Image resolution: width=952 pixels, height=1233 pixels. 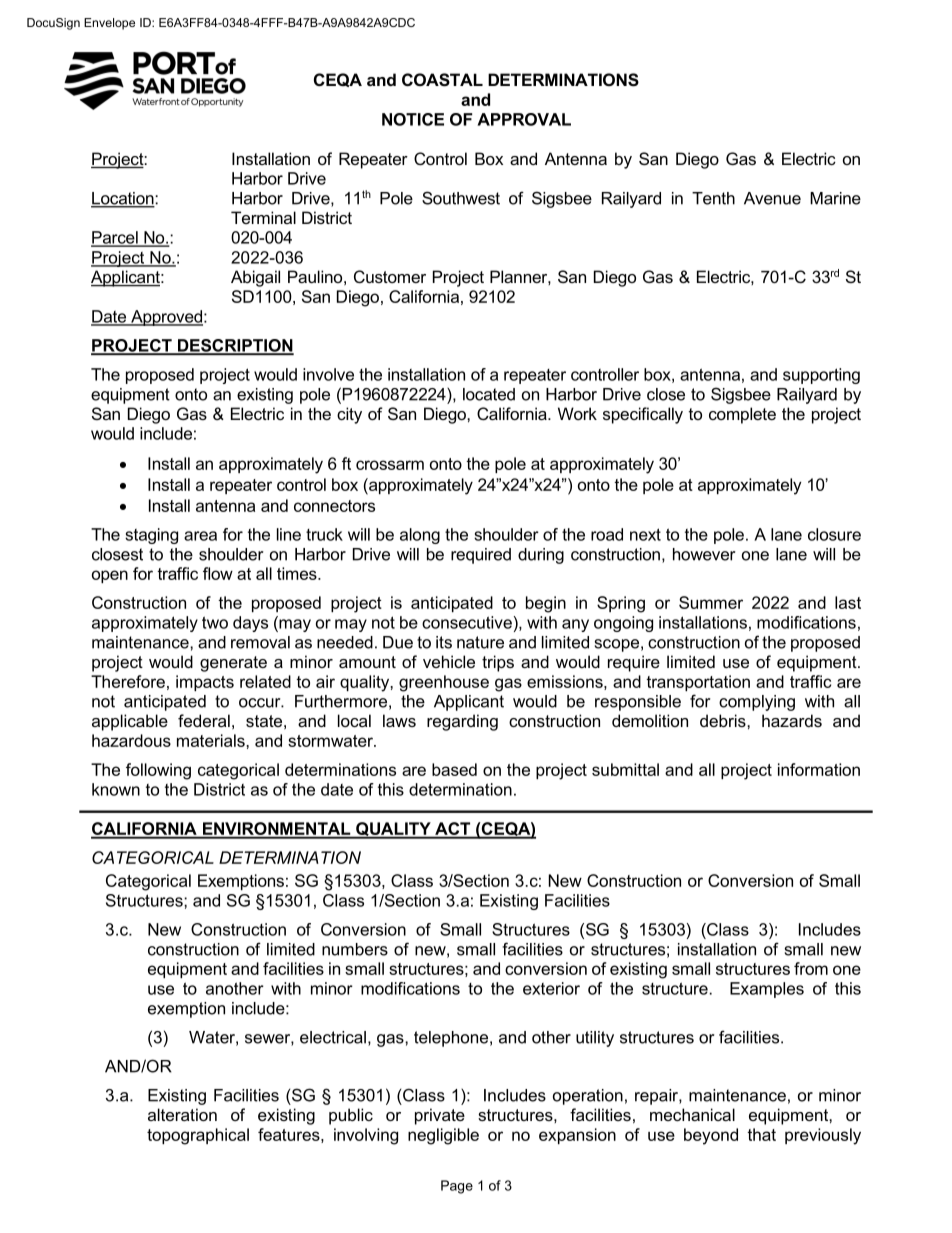 What do you see at coordinates (123, 199) in the screenshot?
I see `Location` at bounding box center [123, 199].
